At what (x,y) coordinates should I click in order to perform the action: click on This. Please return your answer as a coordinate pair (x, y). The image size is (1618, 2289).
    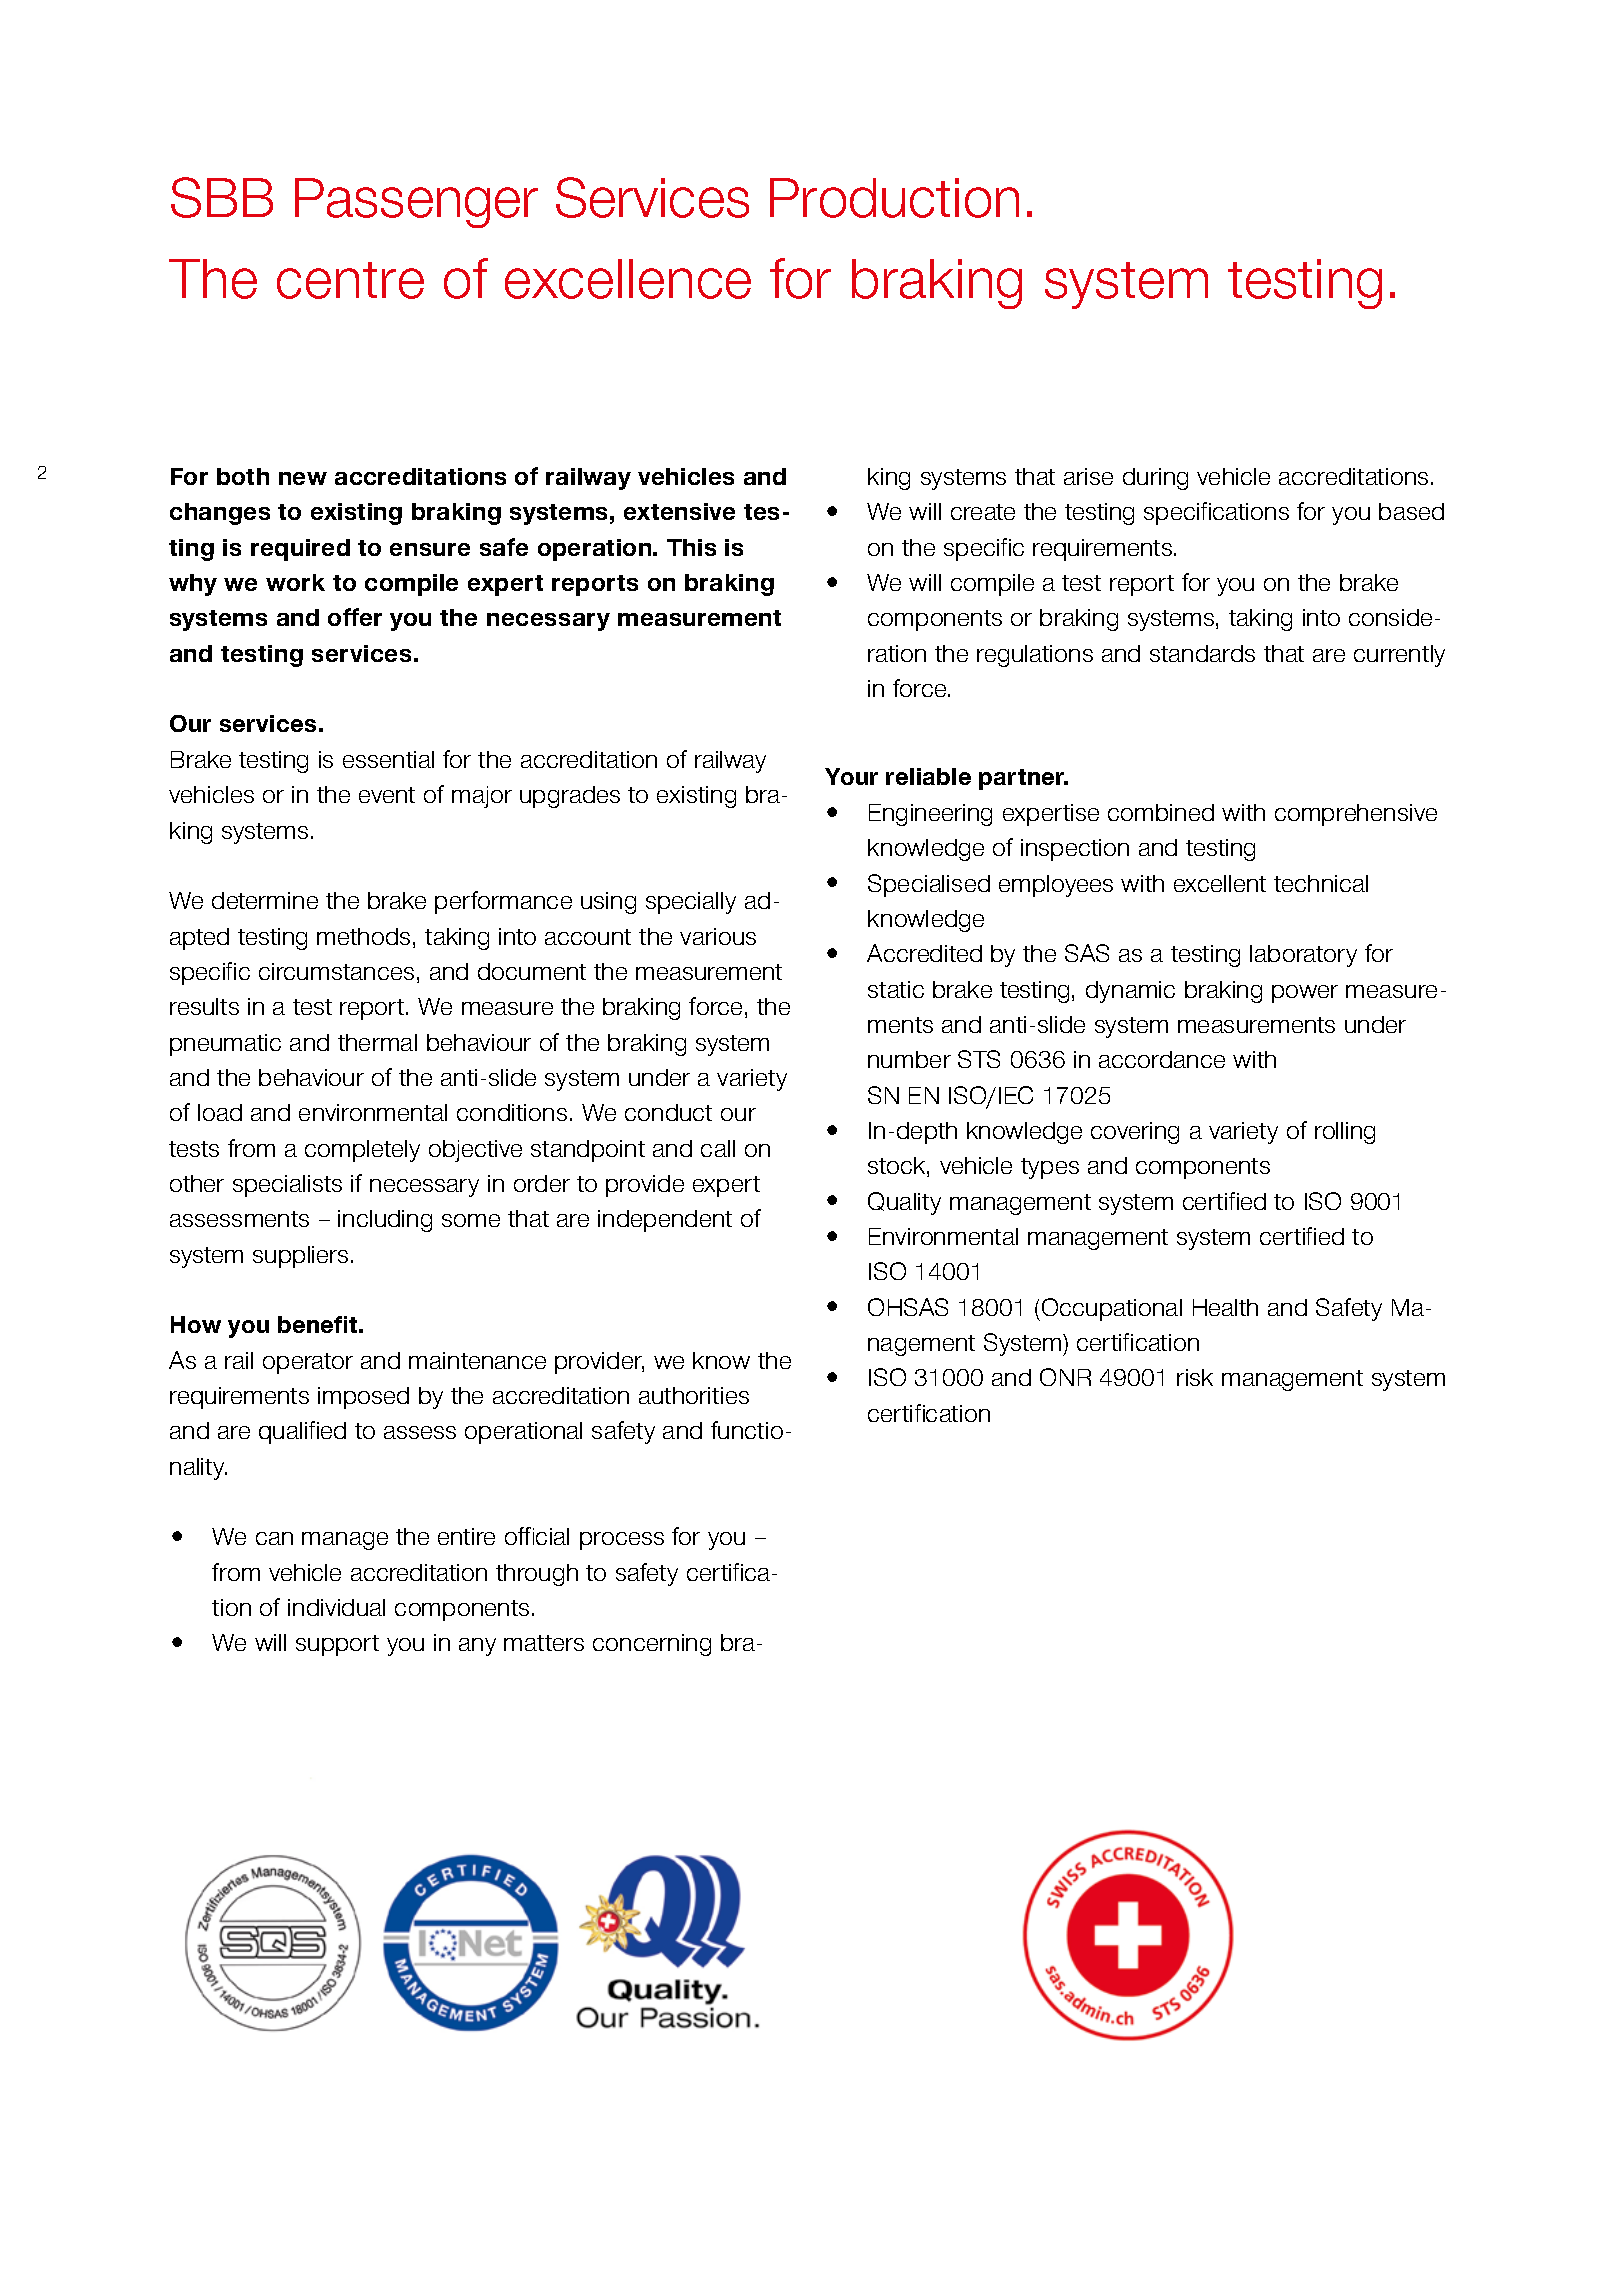
    Looking at the image, I should click on (691, 547).
